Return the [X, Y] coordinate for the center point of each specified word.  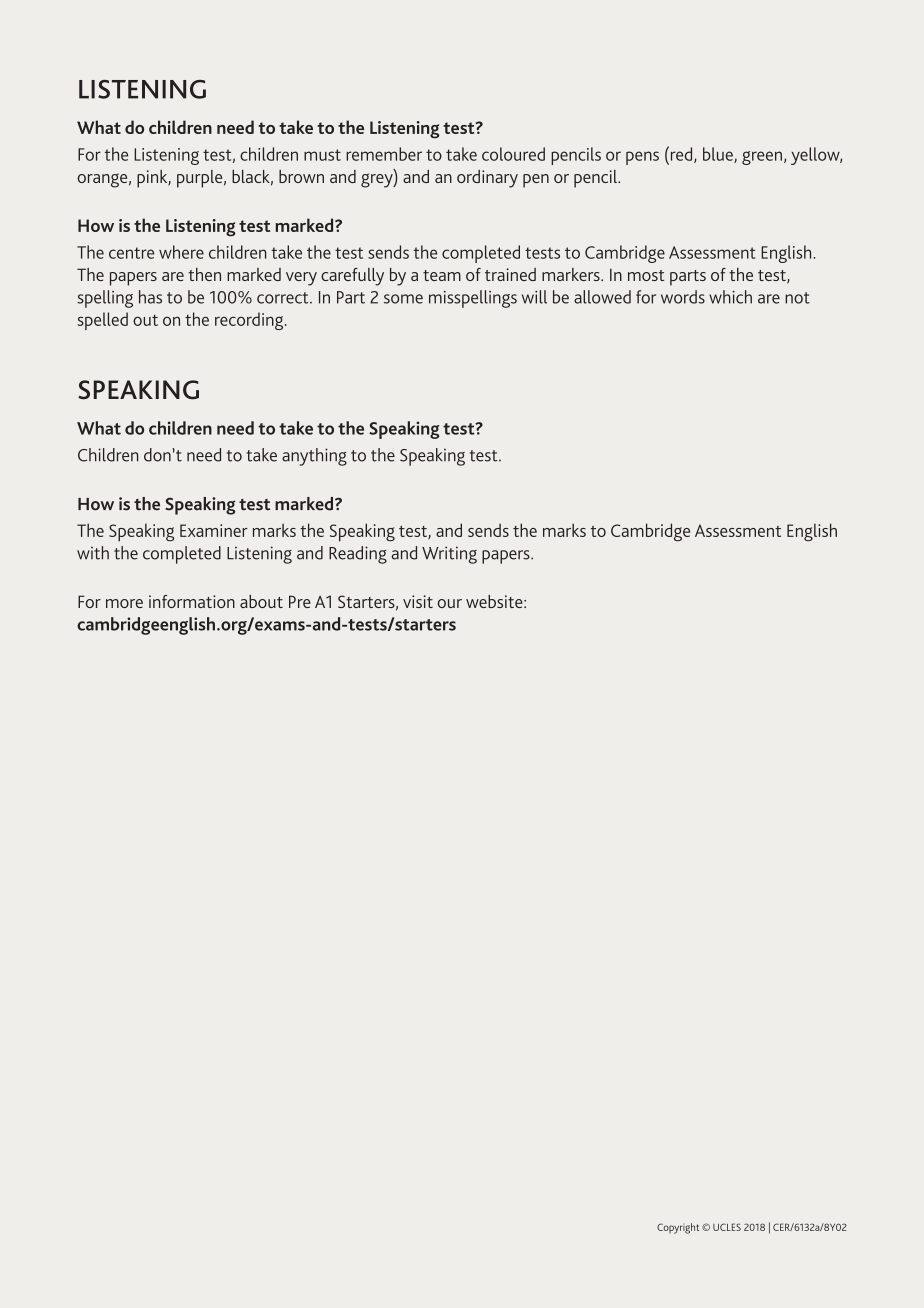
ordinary [487, 179]
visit [418, 601]
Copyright [678, 1228]
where [181, 252]
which [730, 297]
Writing [449, 555]
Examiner [214, 530]
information [192, 601]
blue [719, 155]
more [124, 603]
